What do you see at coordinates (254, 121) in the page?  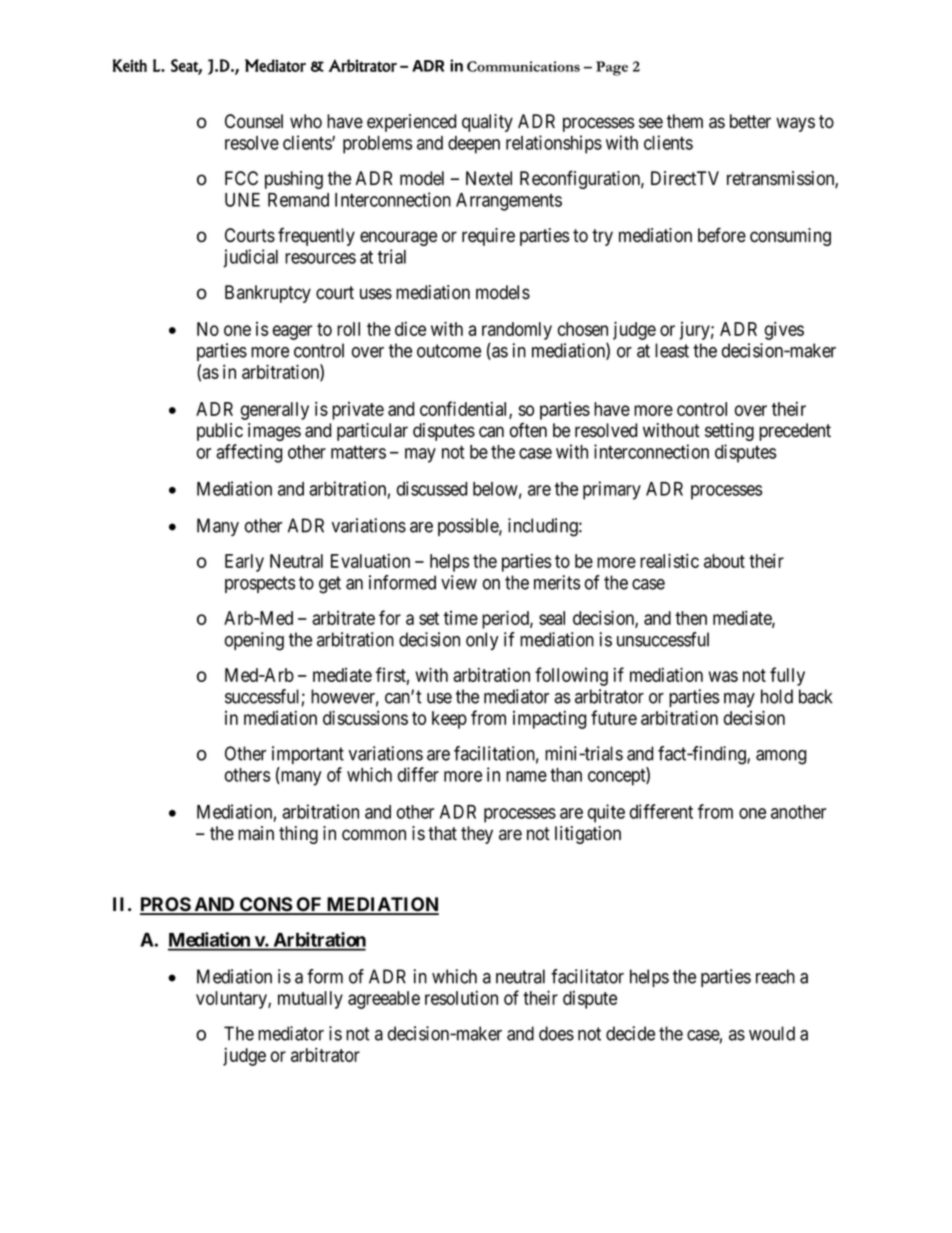 I see `Counsel` at bounding box center [254, 121].
